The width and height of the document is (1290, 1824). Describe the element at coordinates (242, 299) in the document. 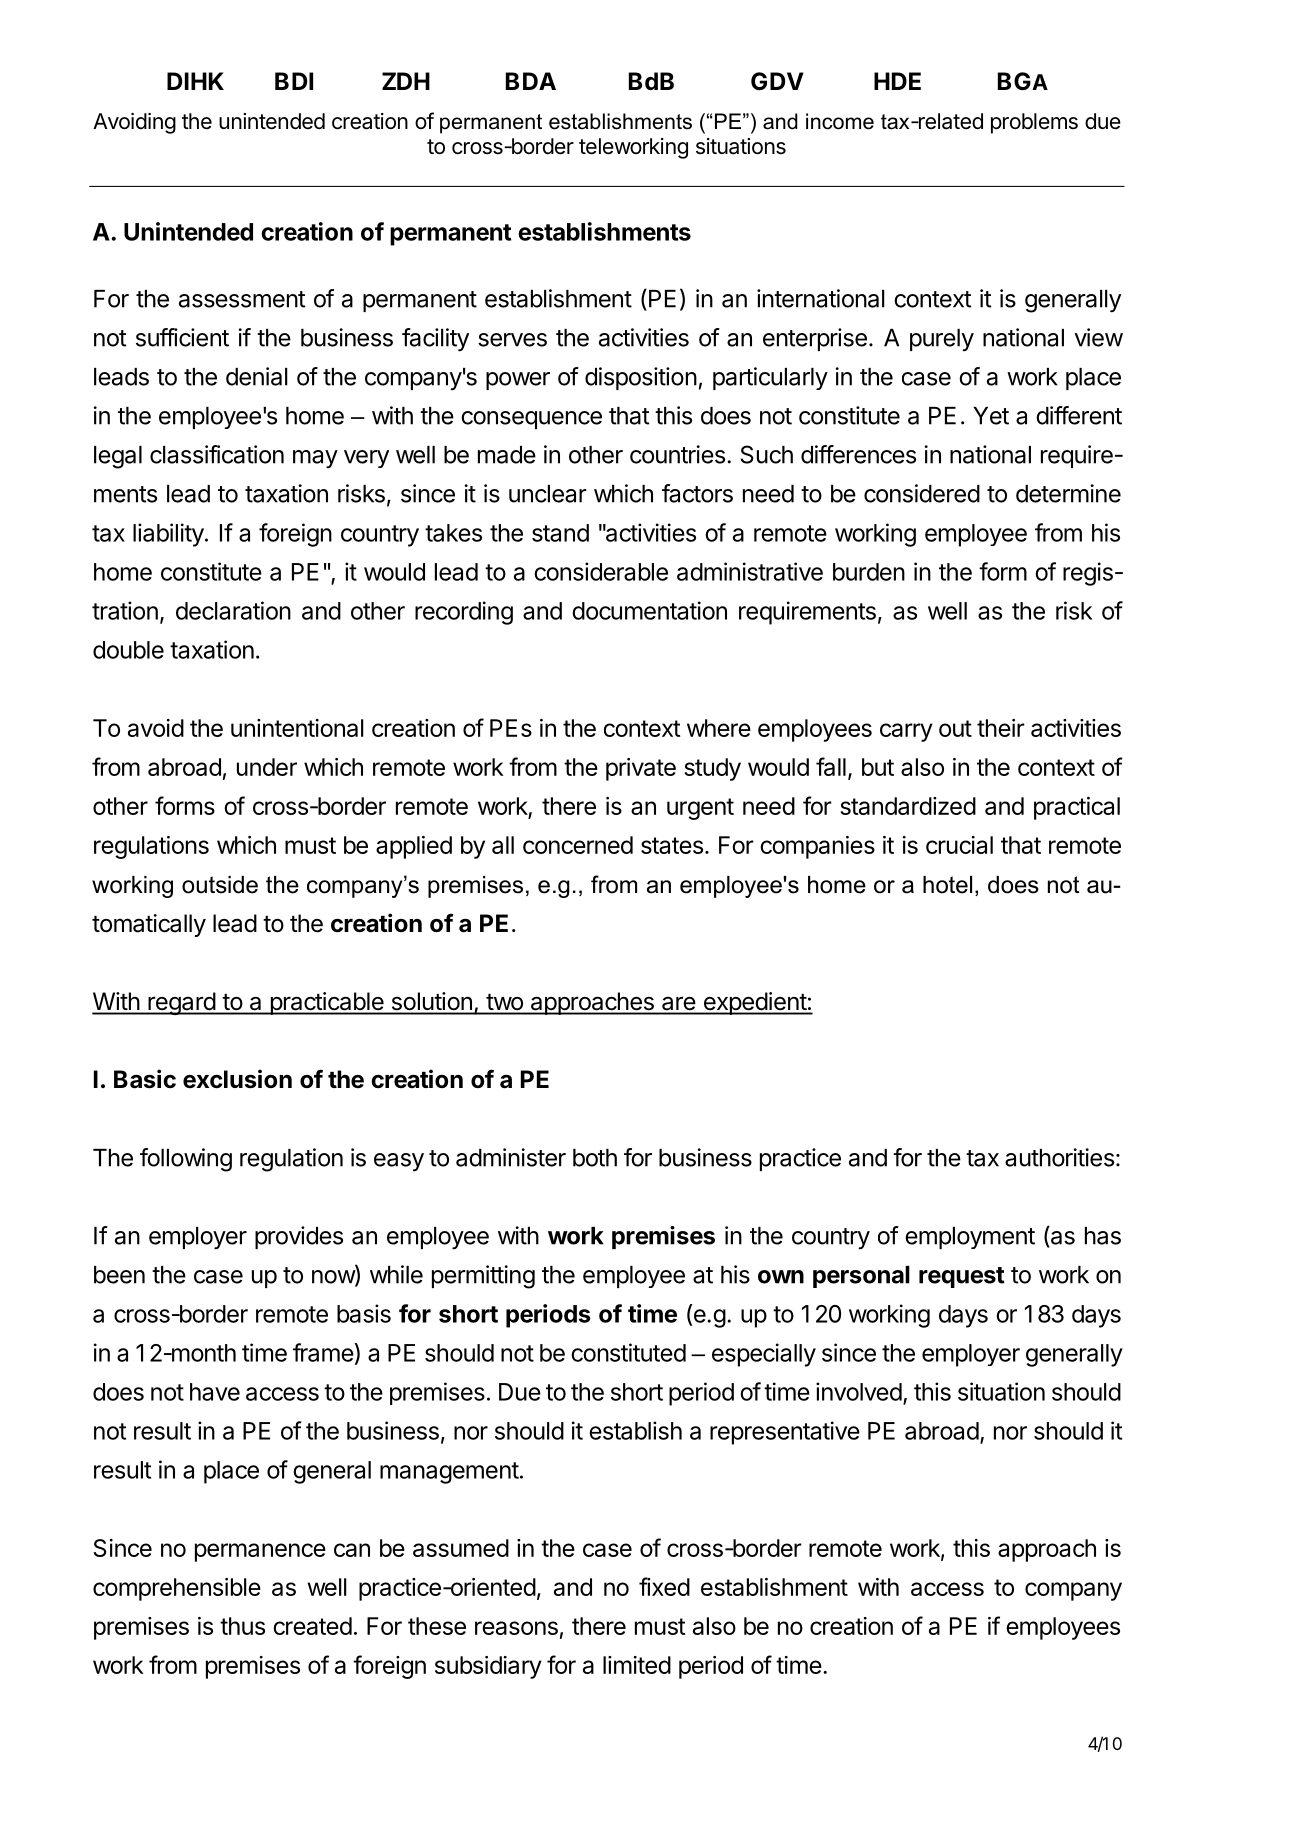

I see `assessment` at that location.
